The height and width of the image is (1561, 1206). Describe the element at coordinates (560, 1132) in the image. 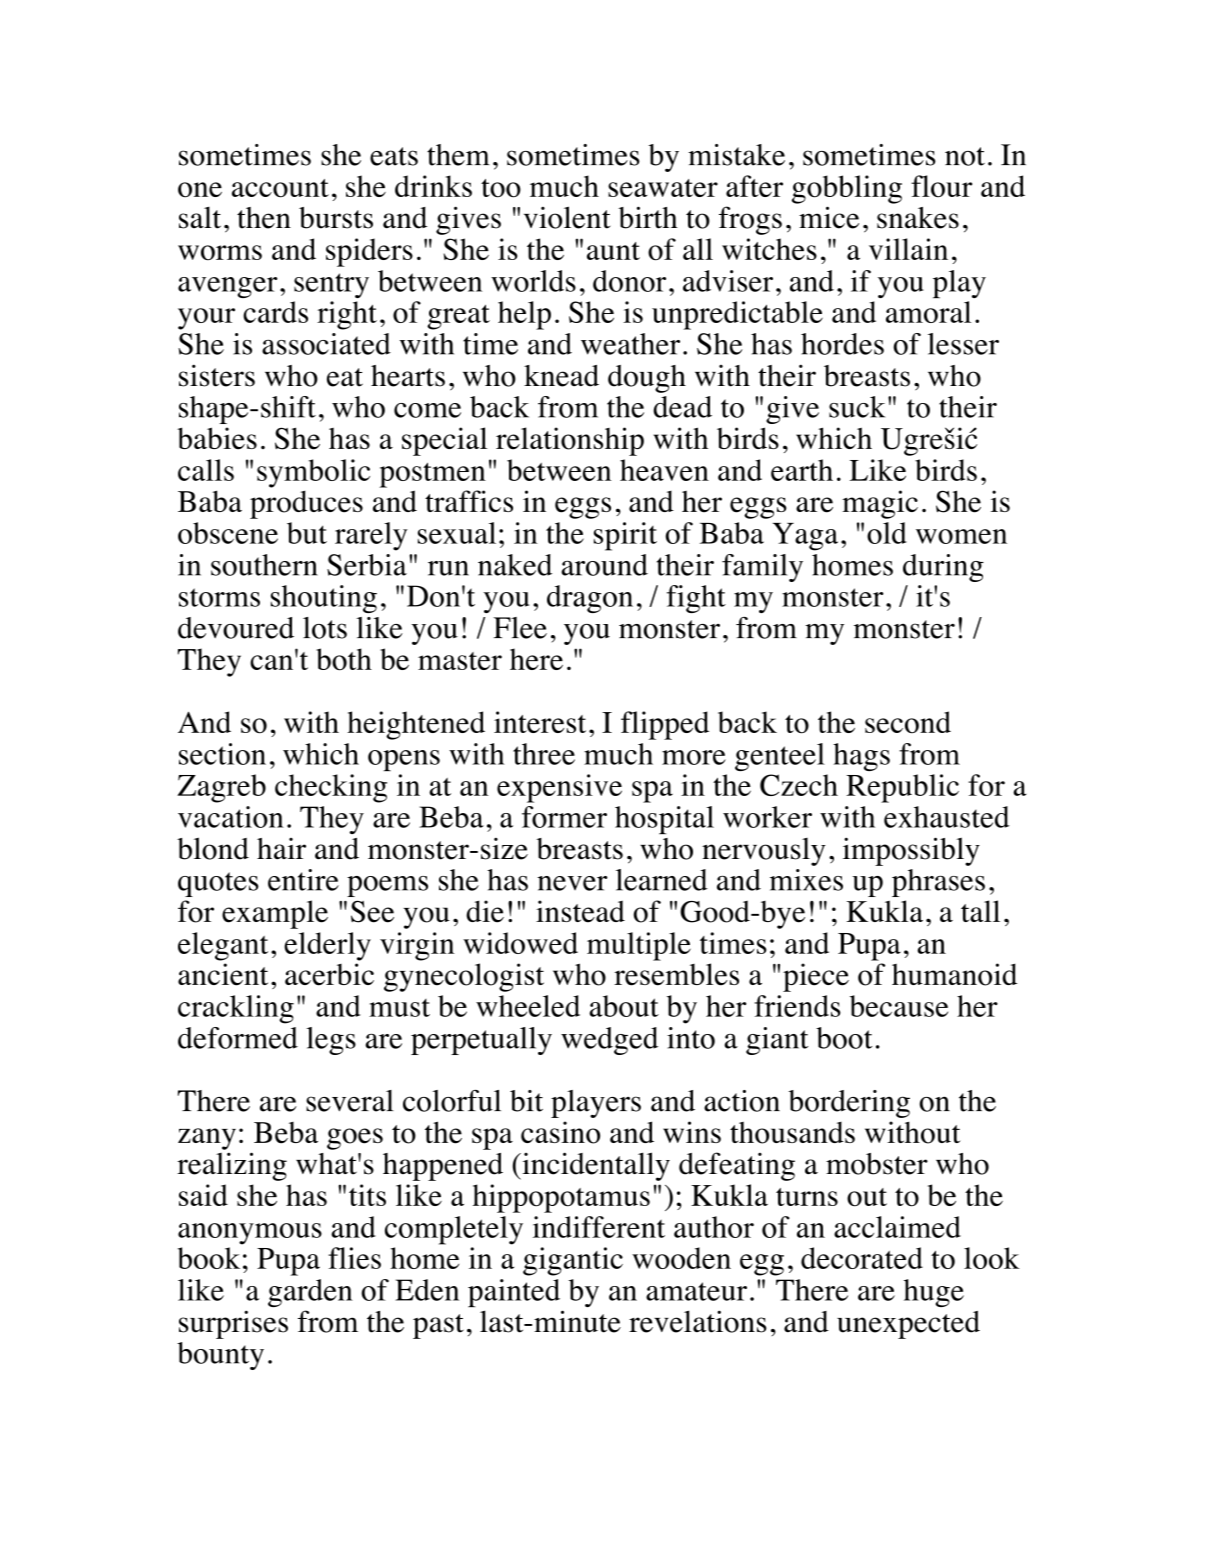

I see `casino` at that location.
